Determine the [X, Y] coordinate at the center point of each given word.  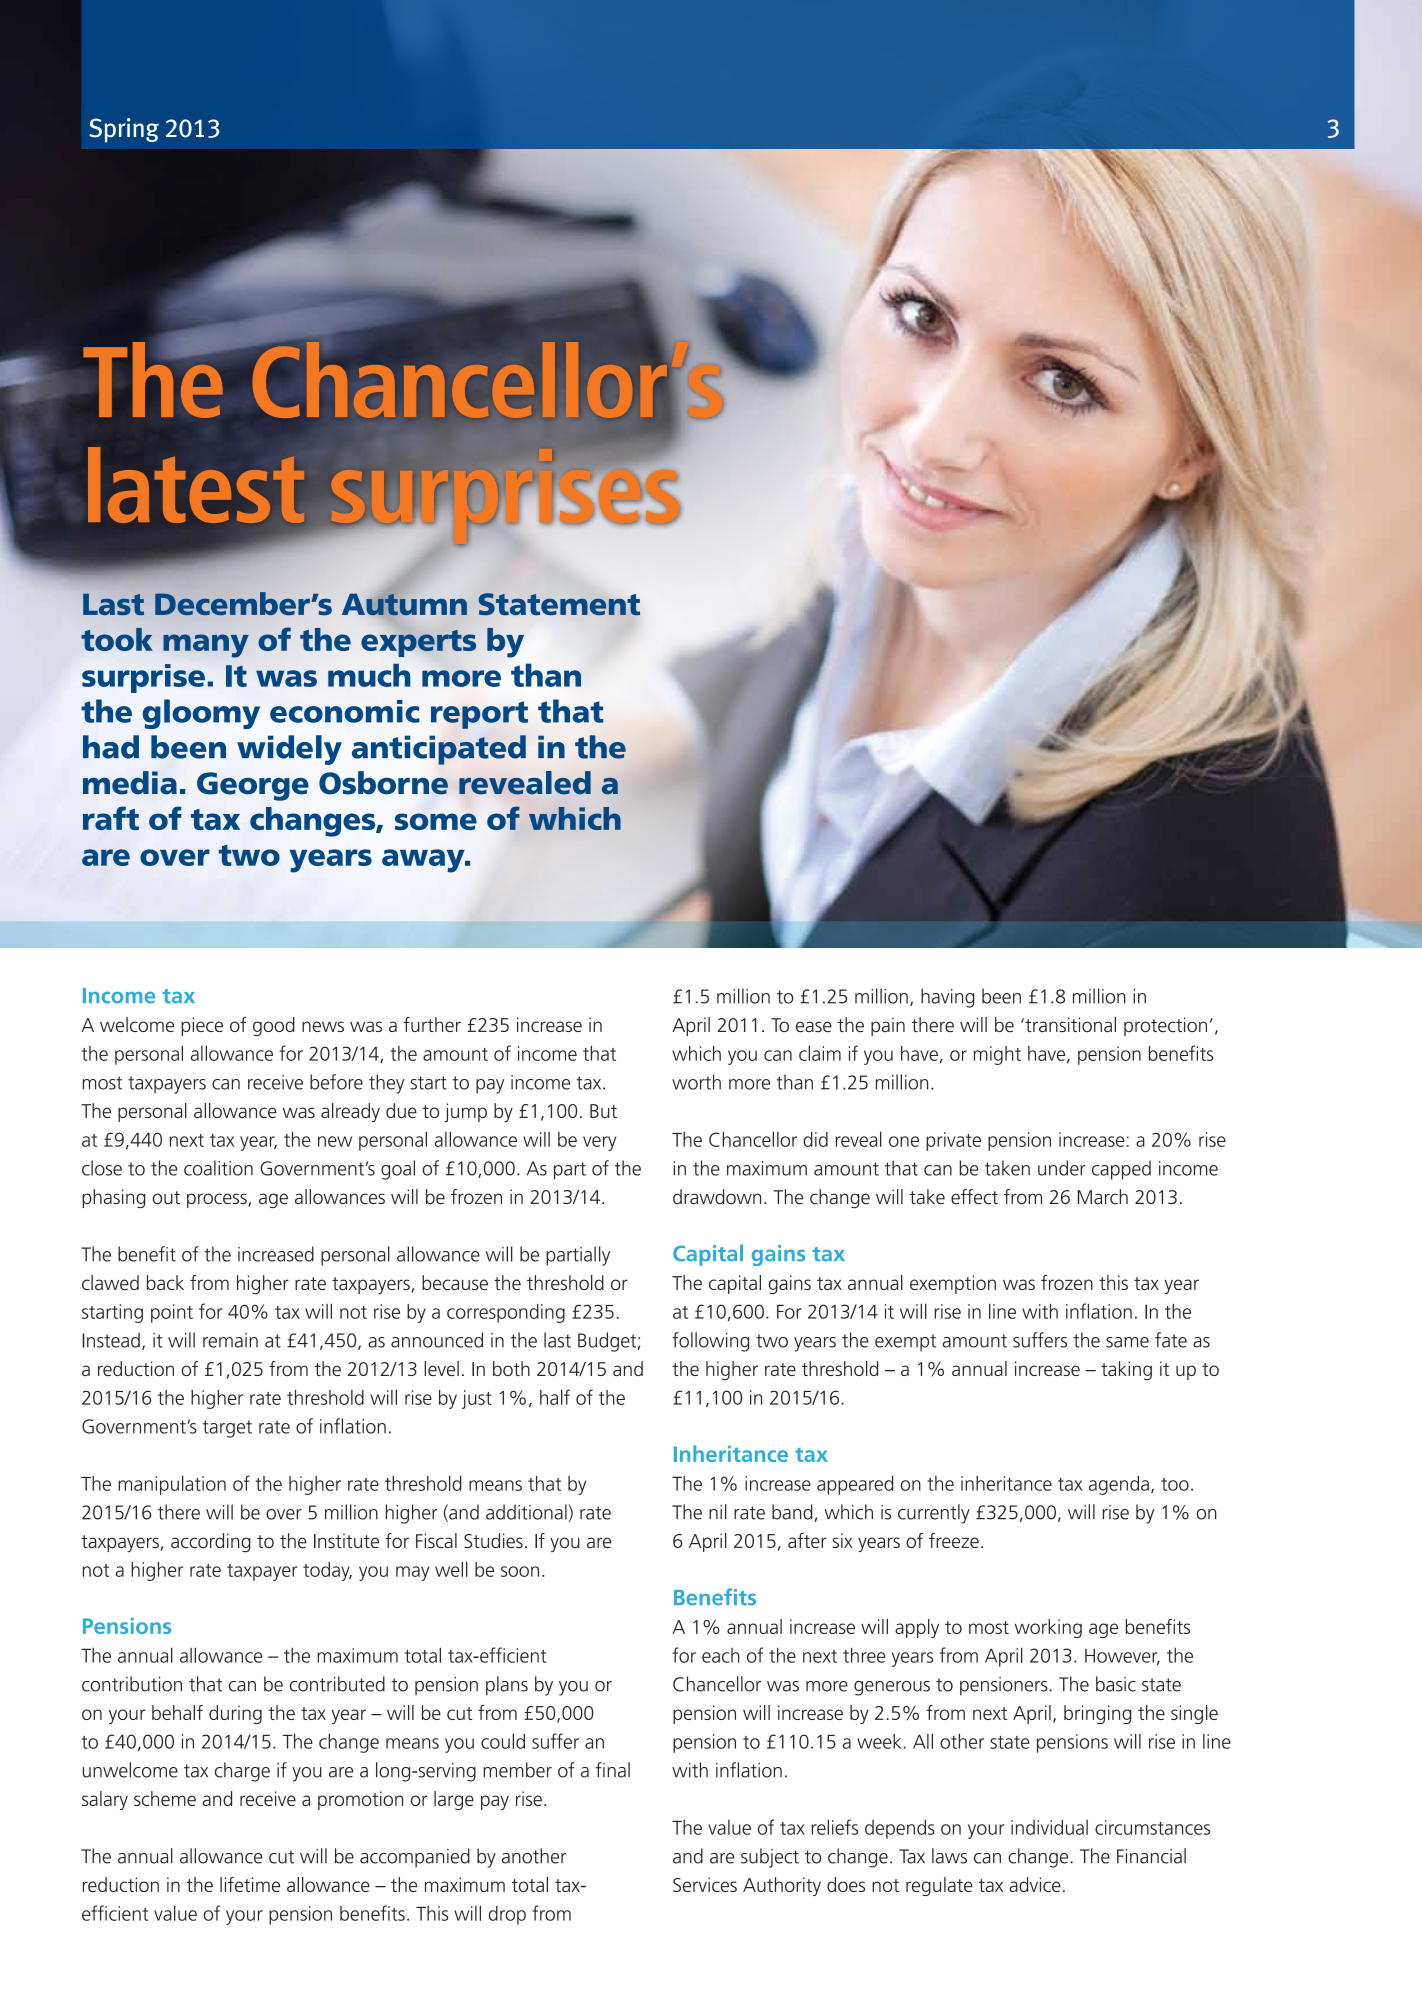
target [227, 1429]
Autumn [404, 603]
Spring [124, 130]
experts [418, 643]
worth [696, 1082]
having [947, 998]
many [206, 646]
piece [202, 1026]
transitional [1069, 1024]
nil [718, 1512]
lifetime [250, 1884]
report [479, 715]
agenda [1119, 1485]
